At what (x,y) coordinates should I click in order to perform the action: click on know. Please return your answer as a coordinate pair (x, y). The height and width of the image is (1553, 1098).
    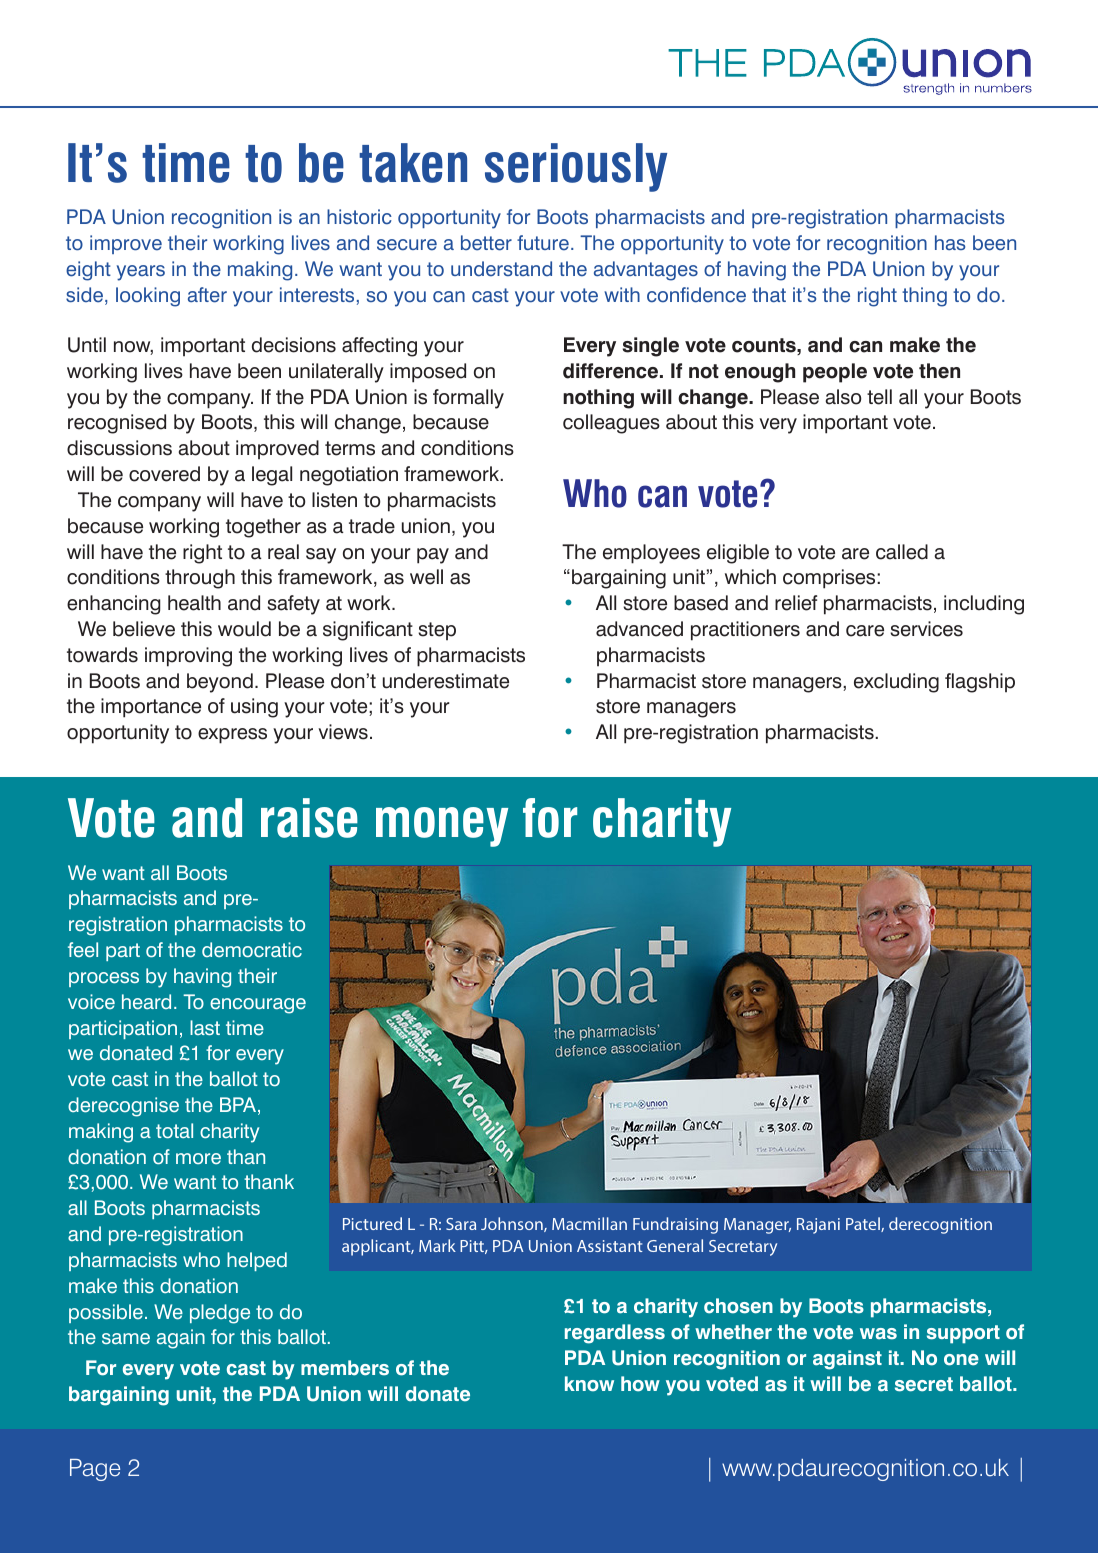
    Looking at the image, I should click on (589, 1384).
